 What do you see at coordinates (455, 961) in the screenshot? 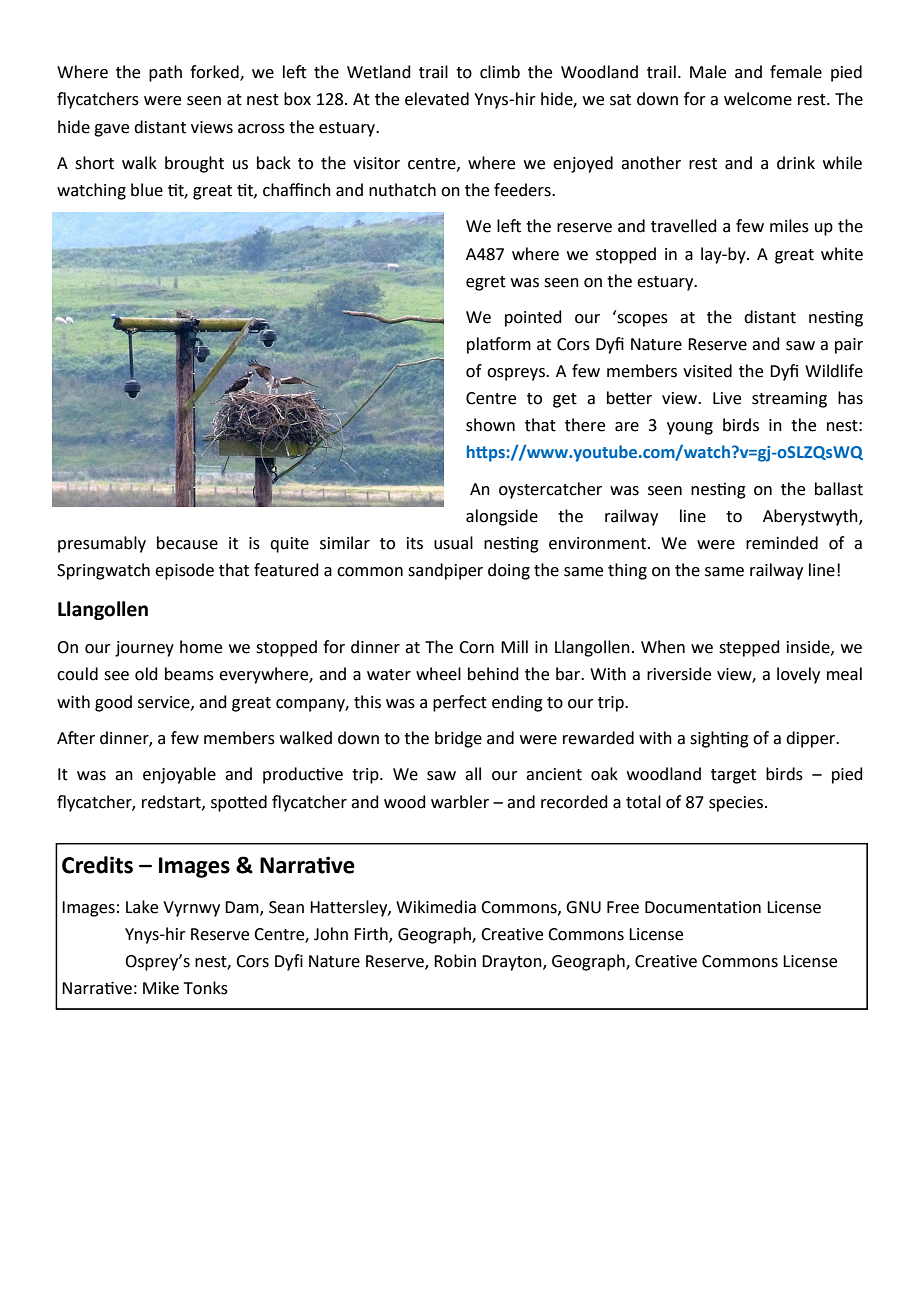
I see `Robin` at bounding box center [455, 961].
